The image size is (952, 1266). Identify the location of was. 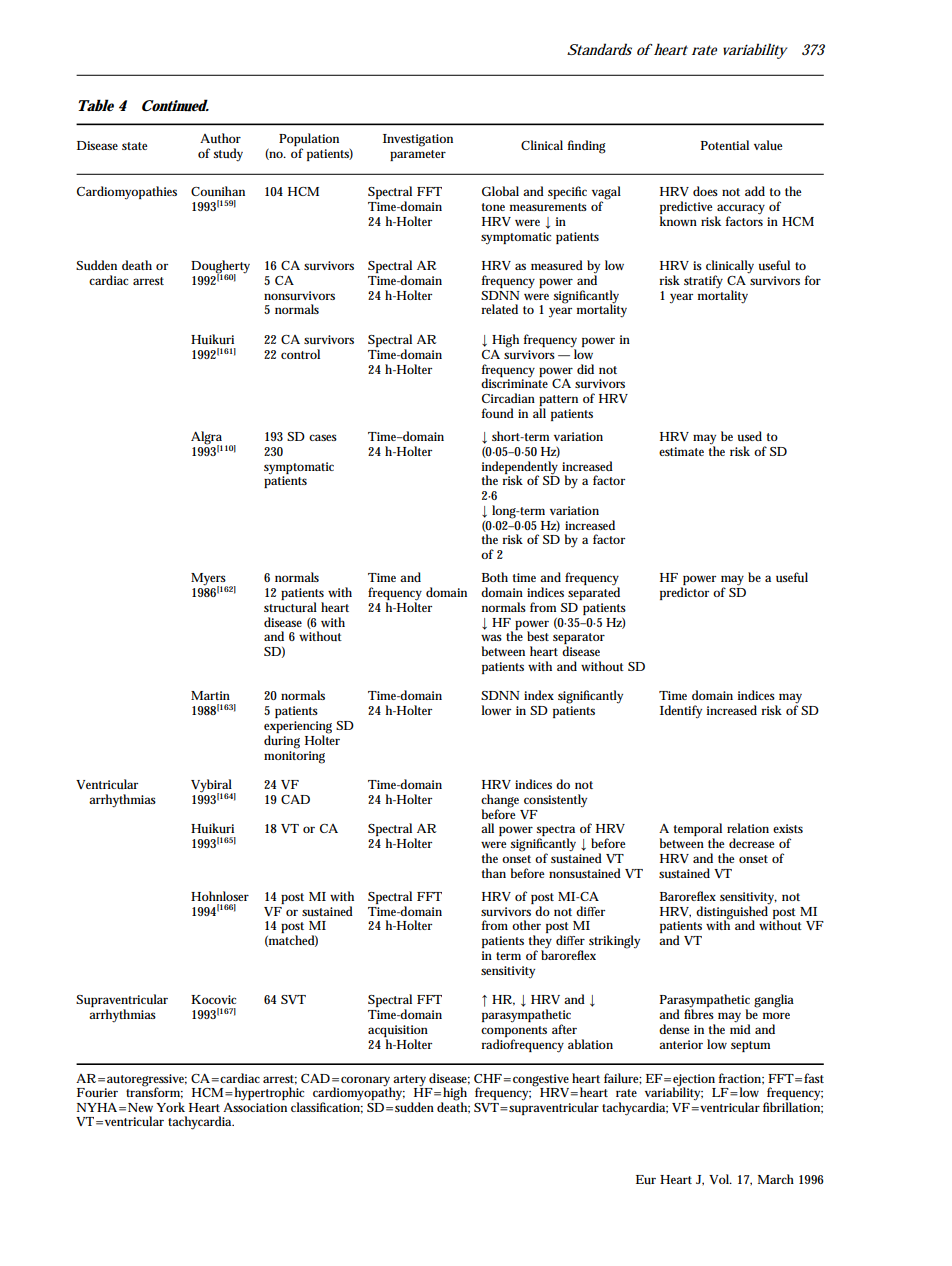
(491, 637).
